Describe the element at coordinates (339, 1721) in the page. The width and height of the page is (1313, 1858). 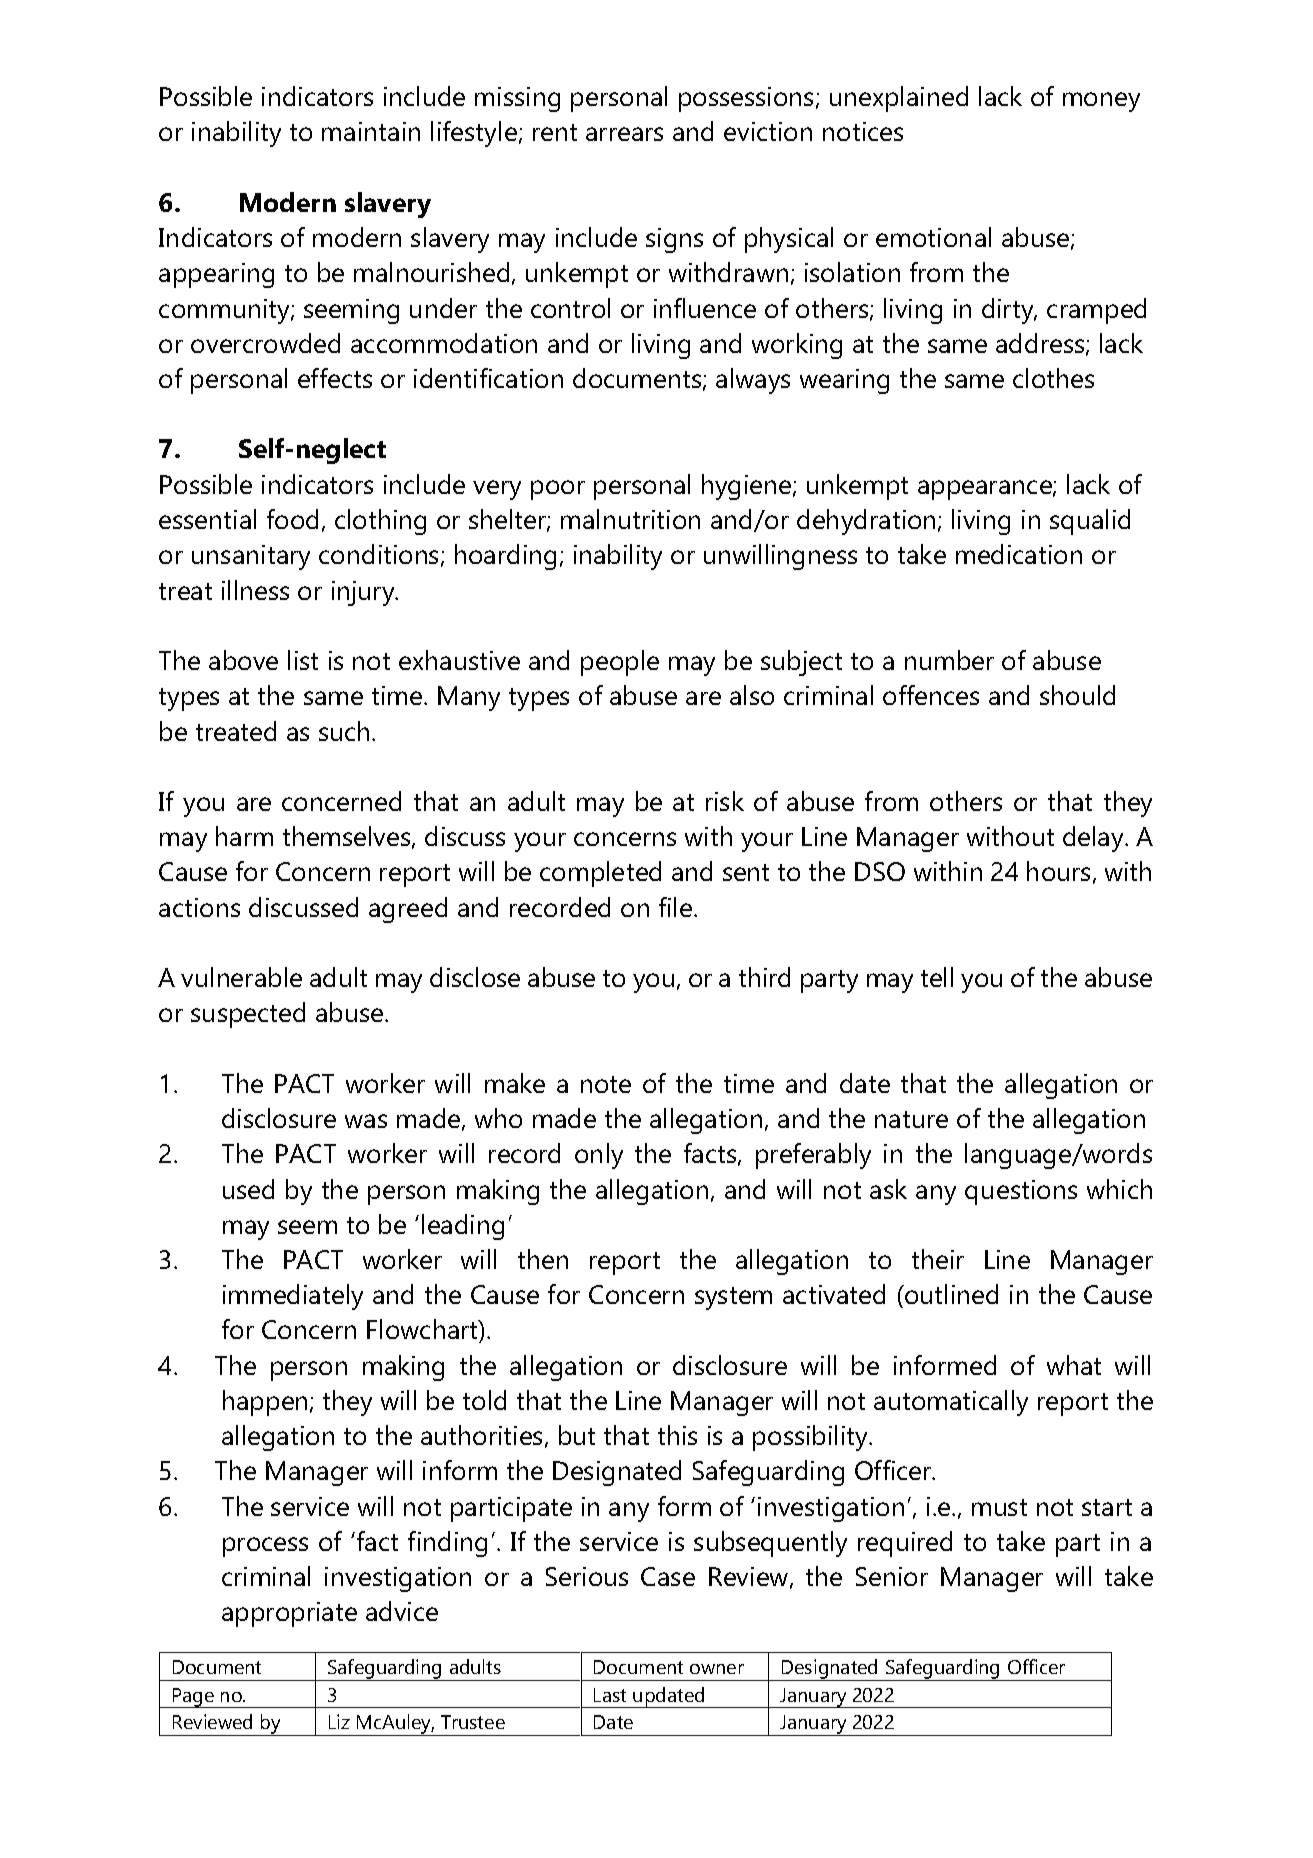
I see `Liz` at that location.
